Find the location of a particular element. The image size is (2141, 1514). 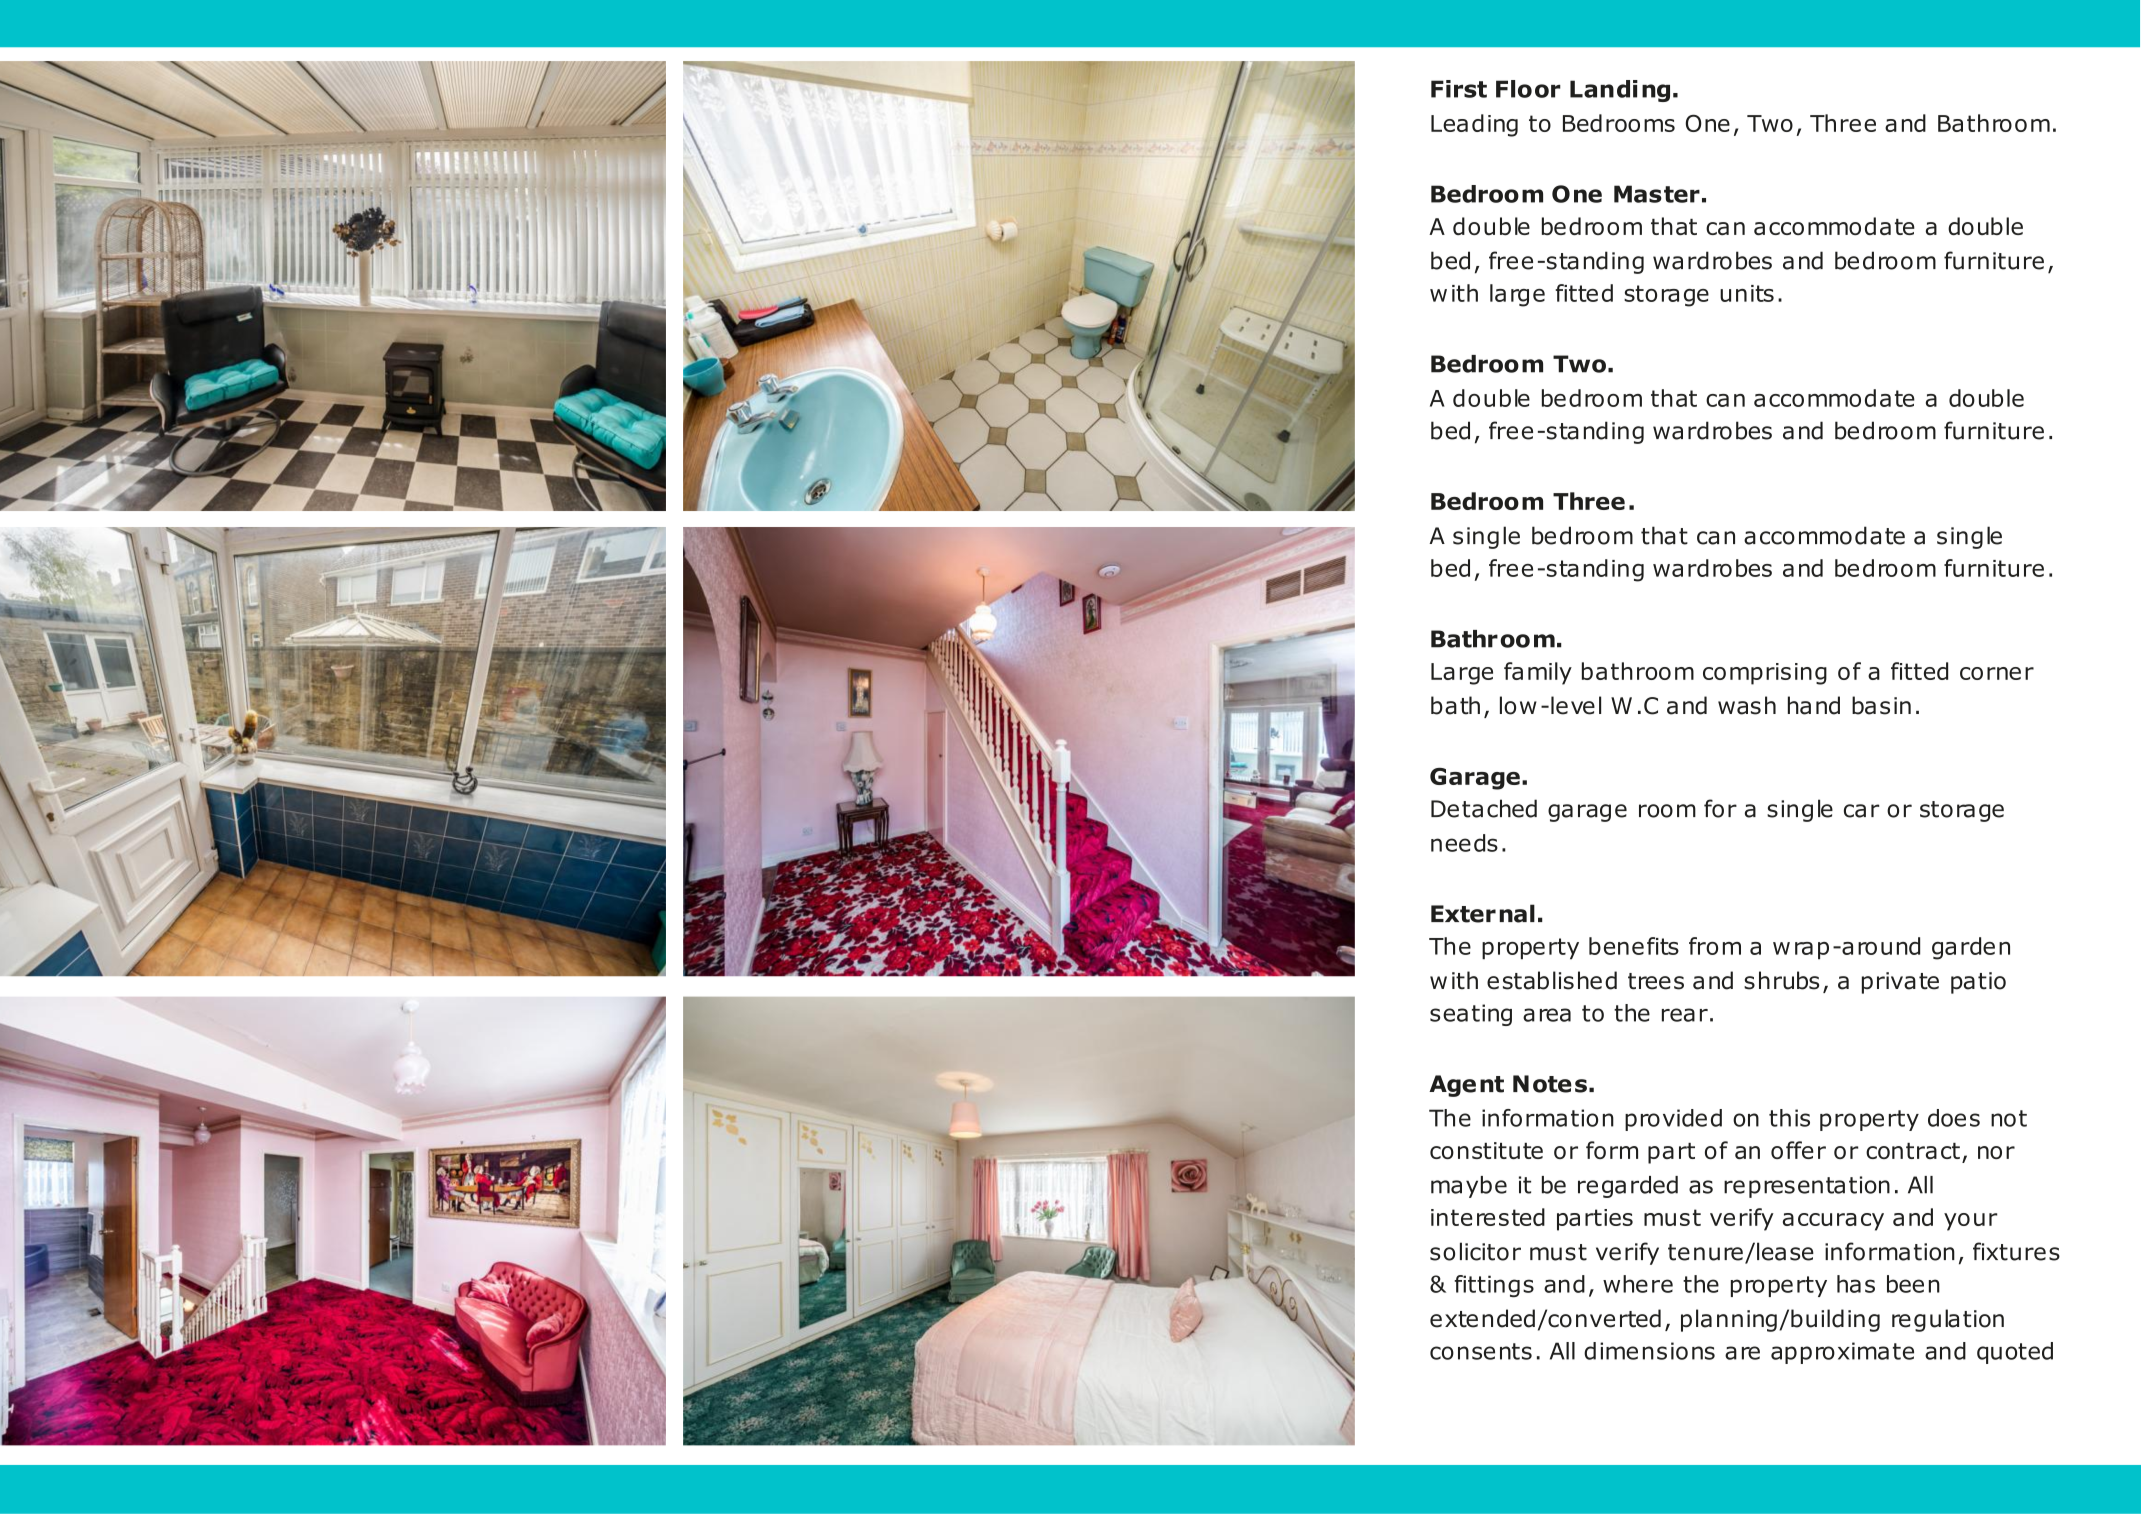

units is located at coordinates (1747, 293).
